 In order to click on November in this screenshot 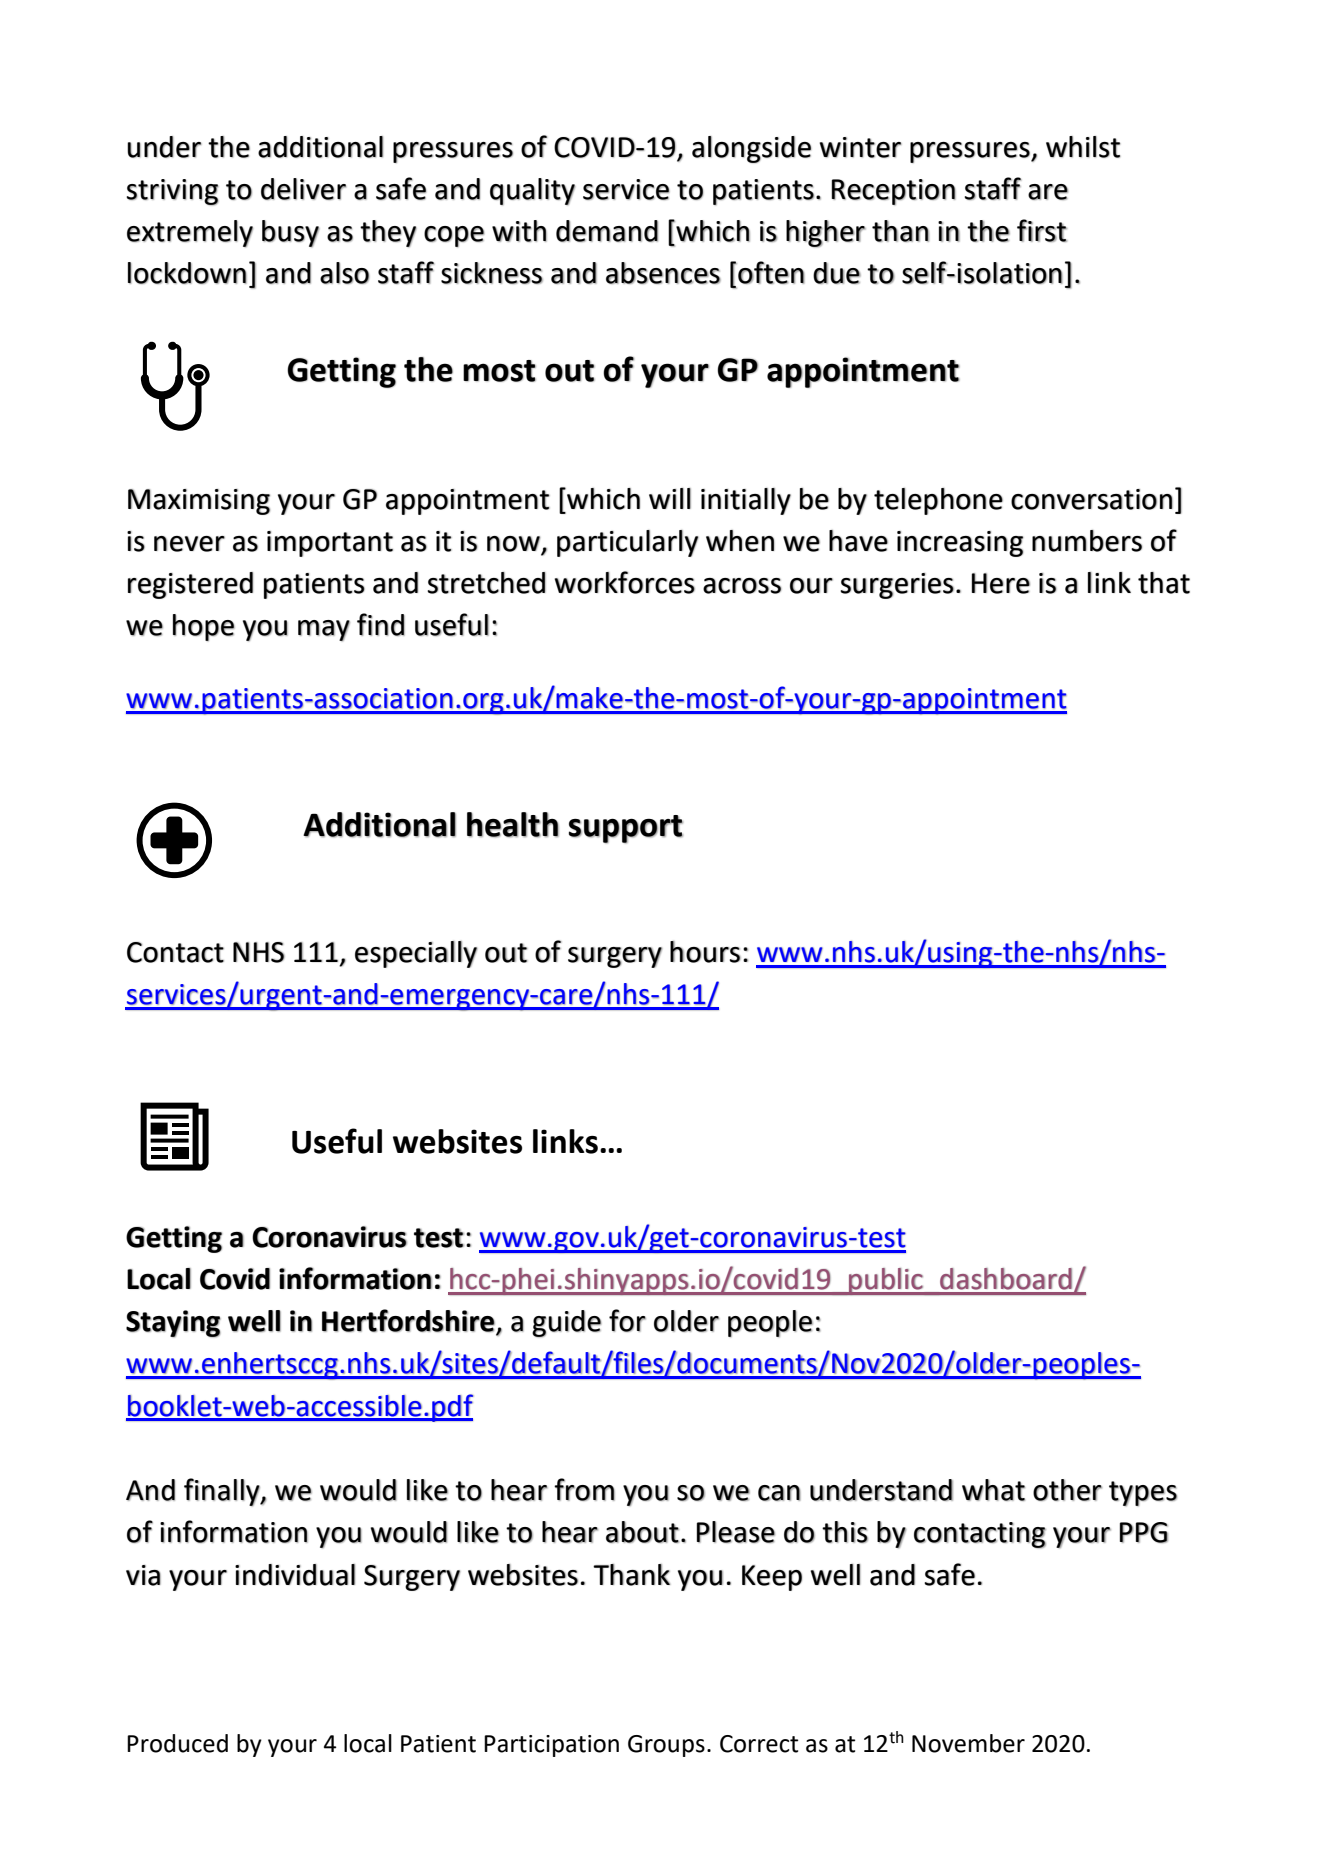, I will do `click(968, 1743)`.
